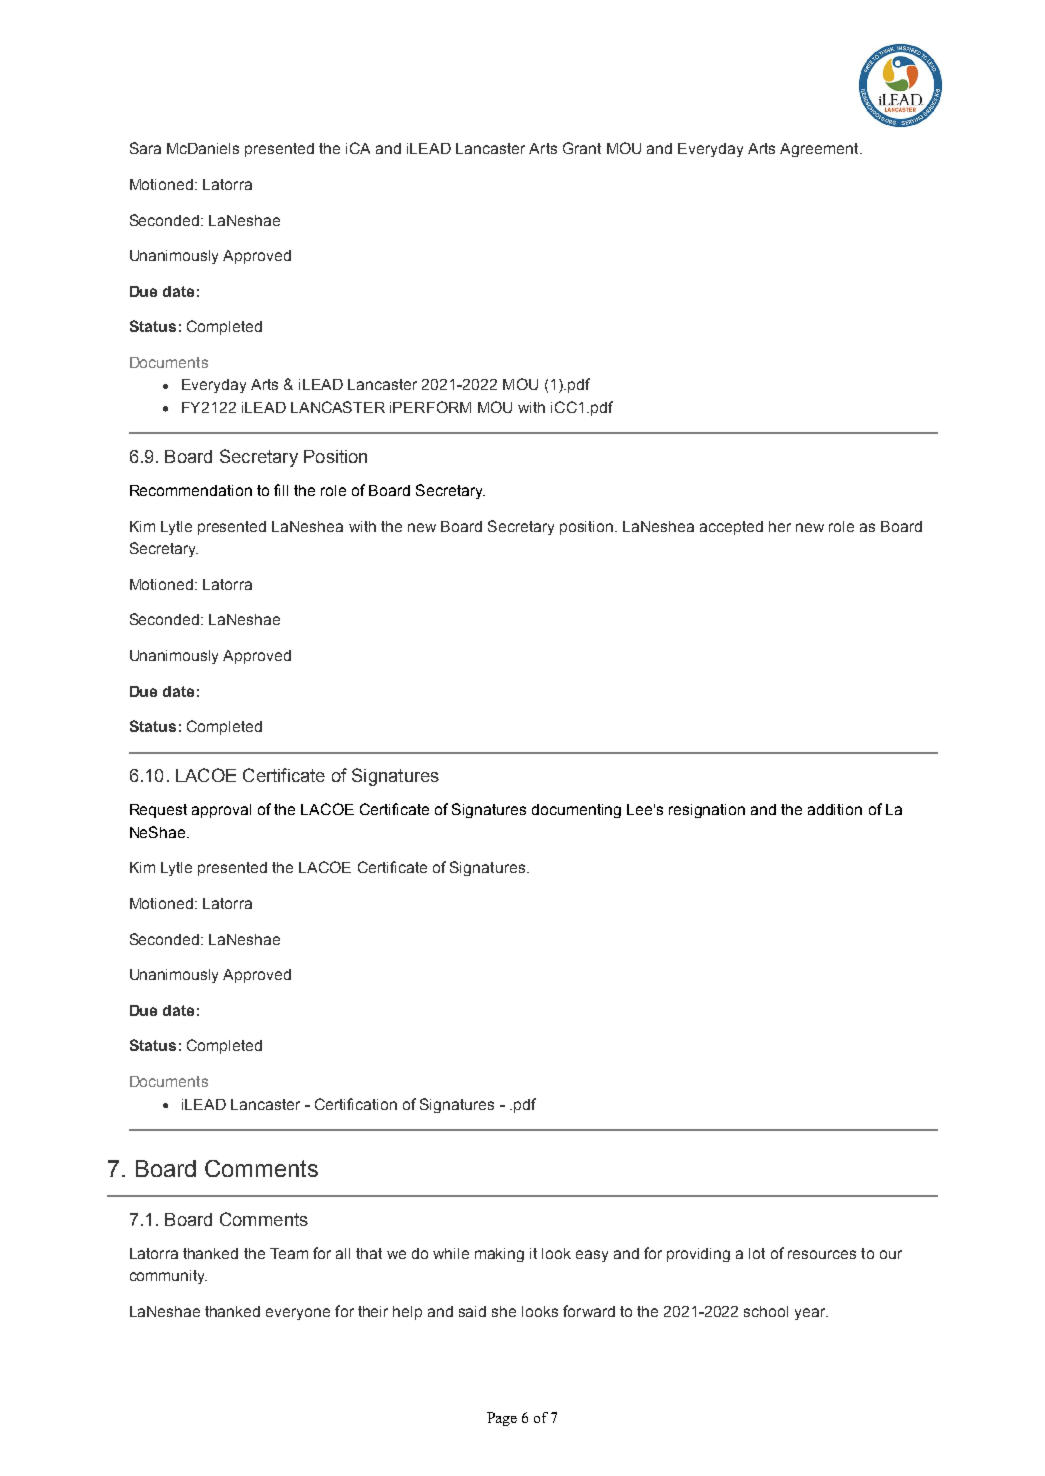 This screenshot has width=1045, height=1476. I want to click on Agreement, so click(820, 150).
